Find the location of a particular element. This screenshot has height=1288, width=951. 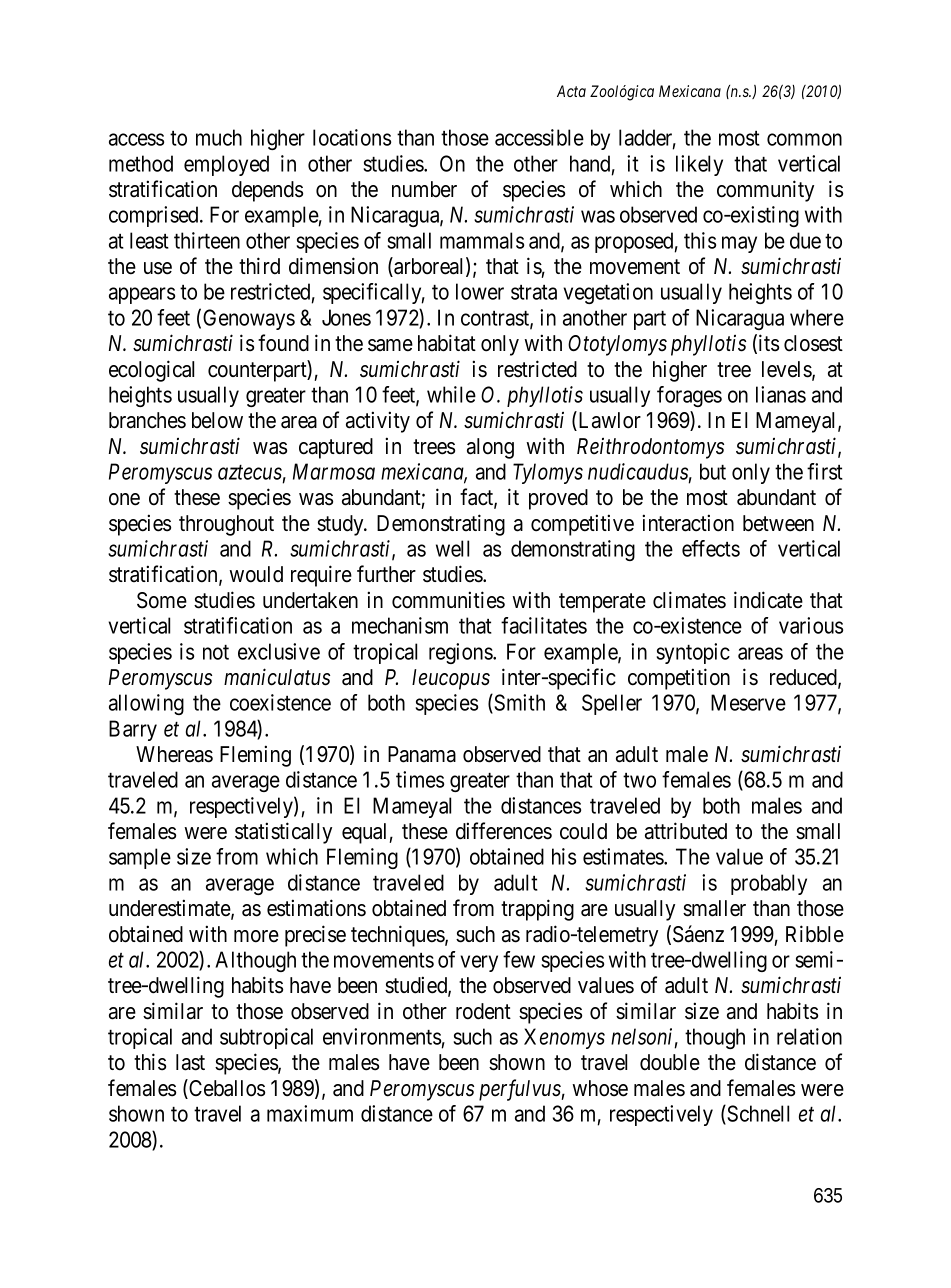

indicate is located at coordinates (768, 600).
